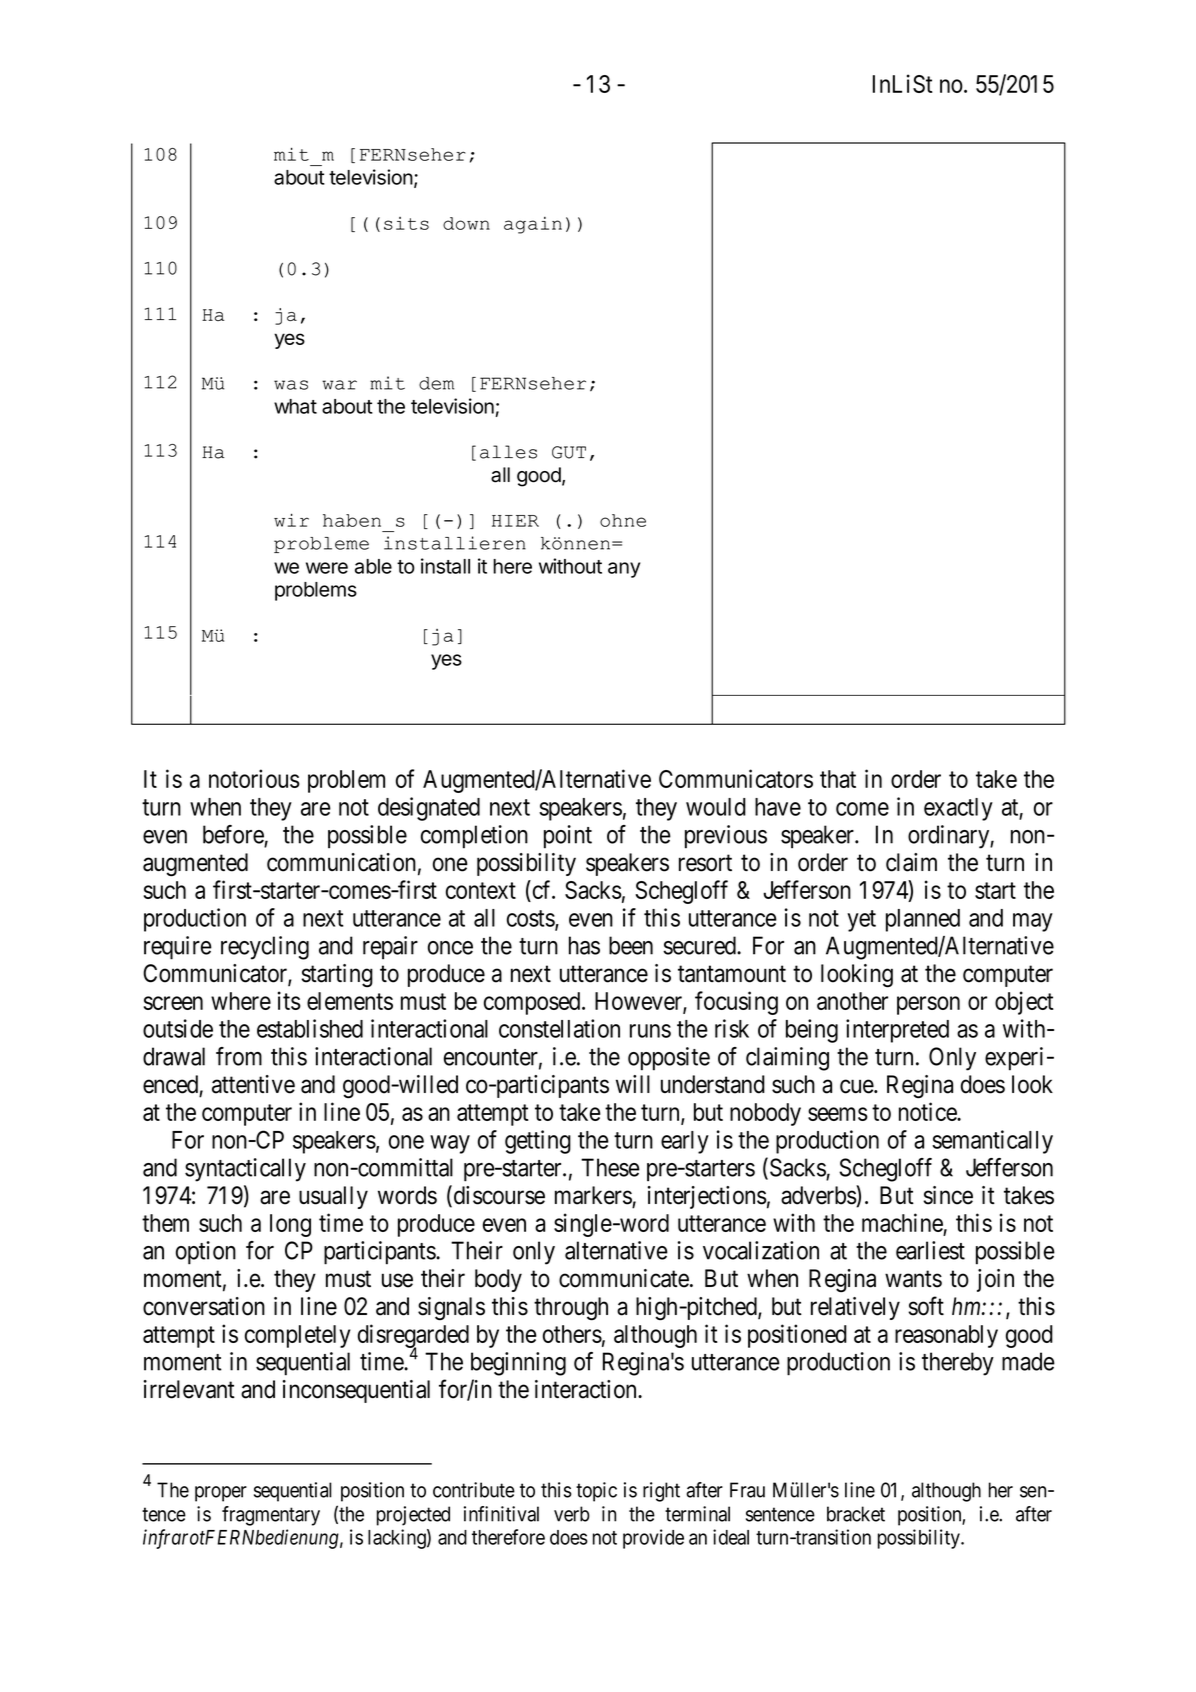 The height and width of the page is (1692, 1196). What do you see at coordinates (406, 223) in the page?
I see `sits` at bounding box center [406, 223].
